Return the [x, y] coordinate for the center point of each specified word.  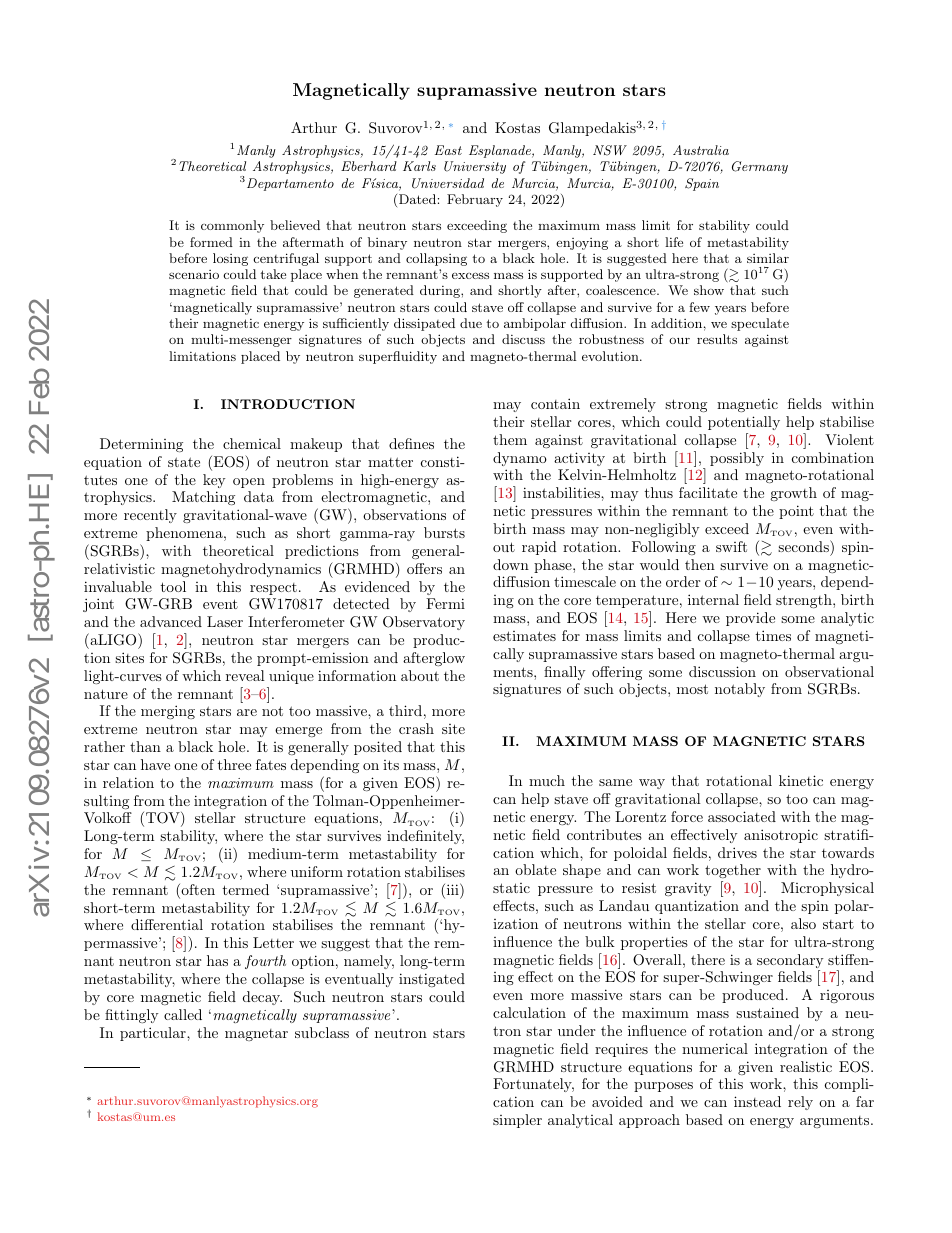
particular [154, 1034]
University [475, 167]
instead [757, 1101]
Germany [760, 167]
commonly [232, 226]
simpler [517, 1121]
